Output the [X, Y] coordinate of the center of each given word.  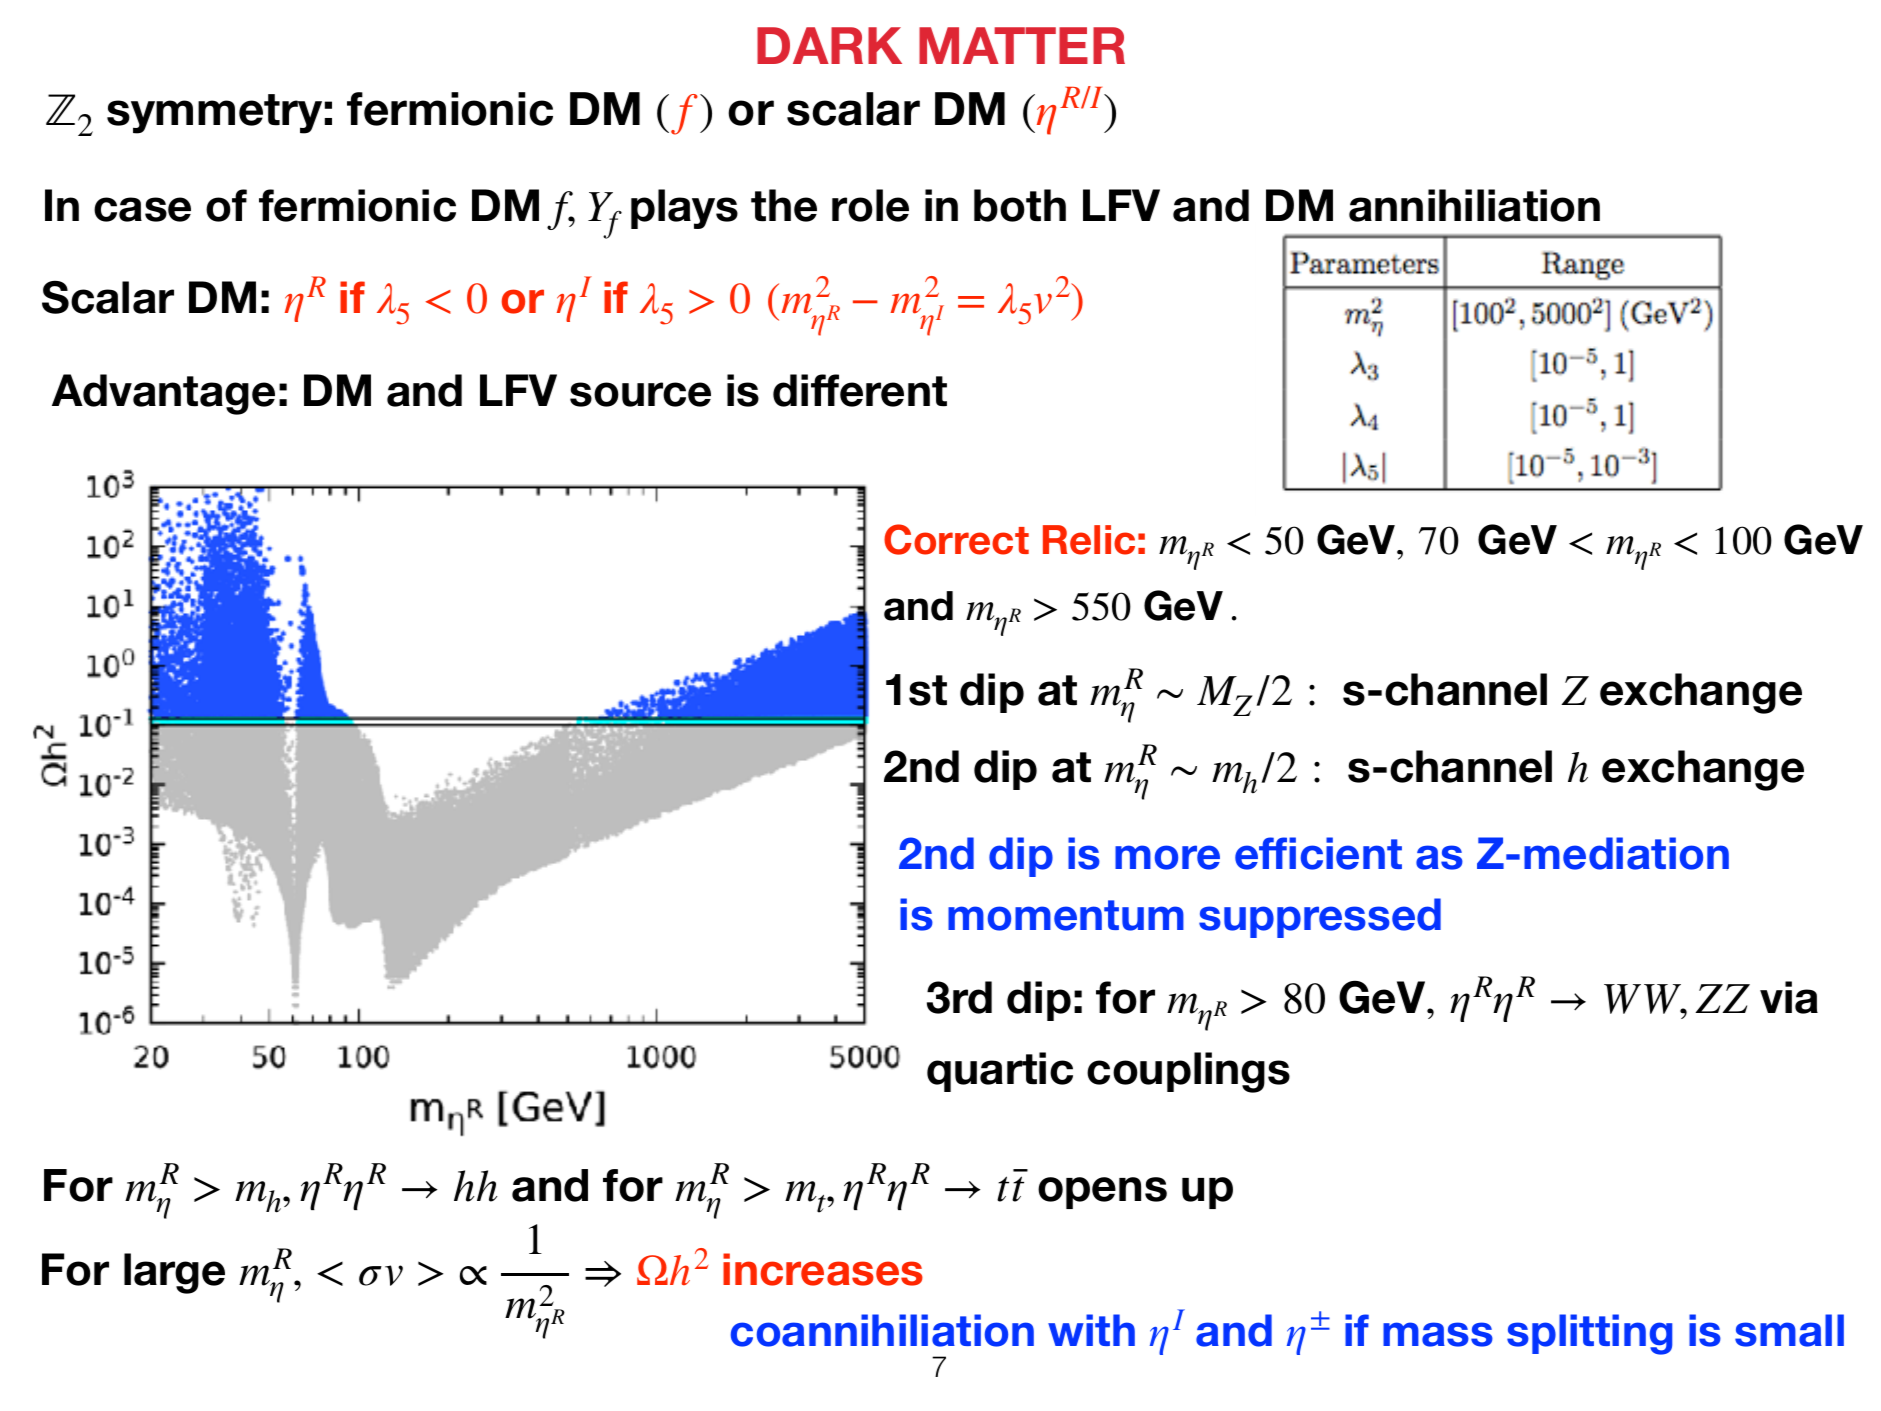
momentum [1066, 915]
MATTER [1022, 45]
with [1091, 1330]
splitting [1589, 1334]
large [174, 1273]
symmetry [214, 114]
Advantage [163, 394]
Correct [956, 539]
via [1789, 997]
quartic [1000, 1072]
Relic [1089, 540]
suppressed [1320, 918]
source [640, 394]
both [1020, 205]
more [1167, 857]
